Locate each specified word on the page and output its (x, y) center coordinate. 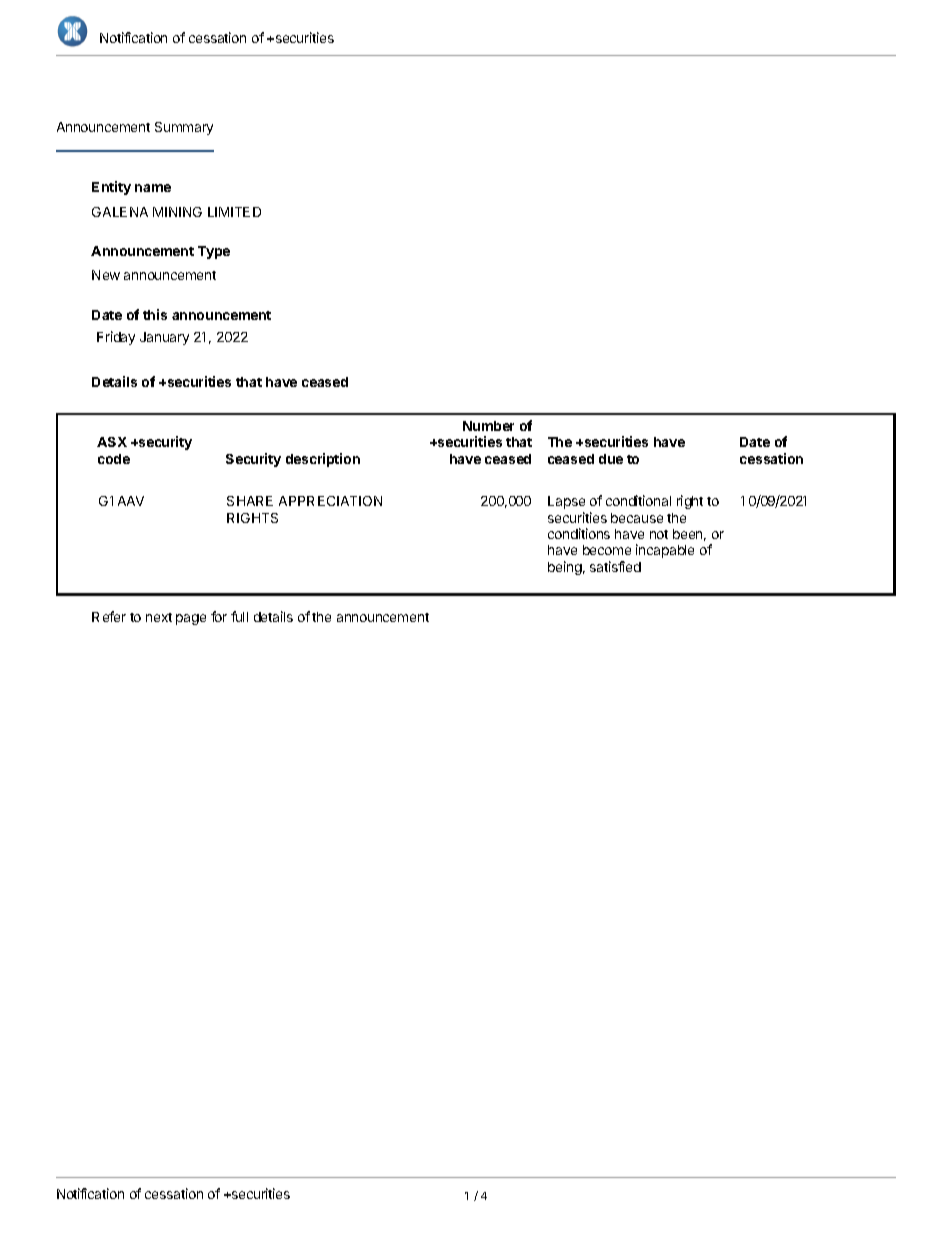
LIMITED (234, 212)
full (239, 616)
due (611, 459)
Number (488, 426)
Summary (184, 128)
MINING (177, 212)
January (164, 338)
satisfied (615, 566)
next (159, 617)
